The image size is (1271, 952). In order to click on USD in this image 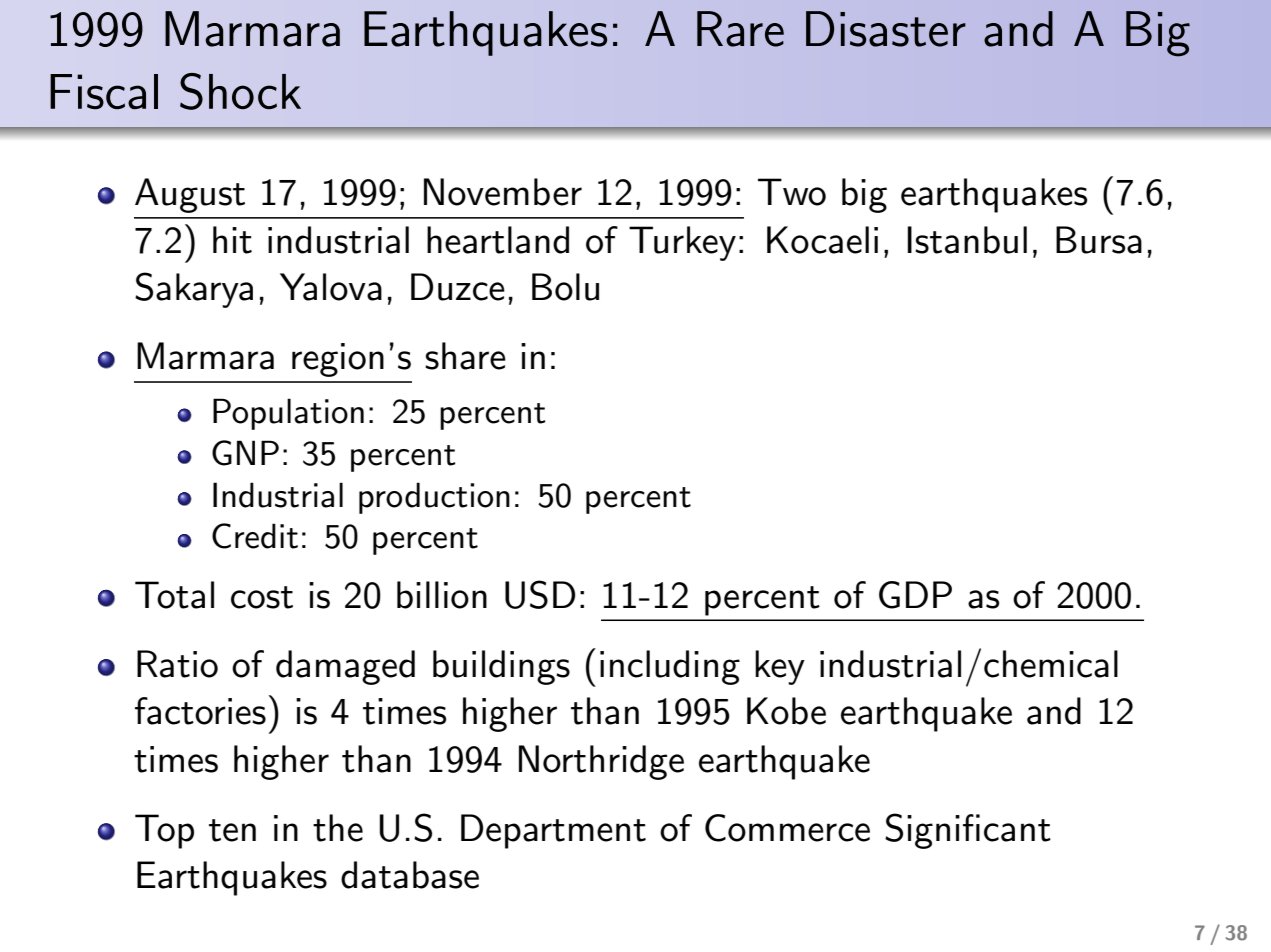, I will do `click(540, 594)`.
